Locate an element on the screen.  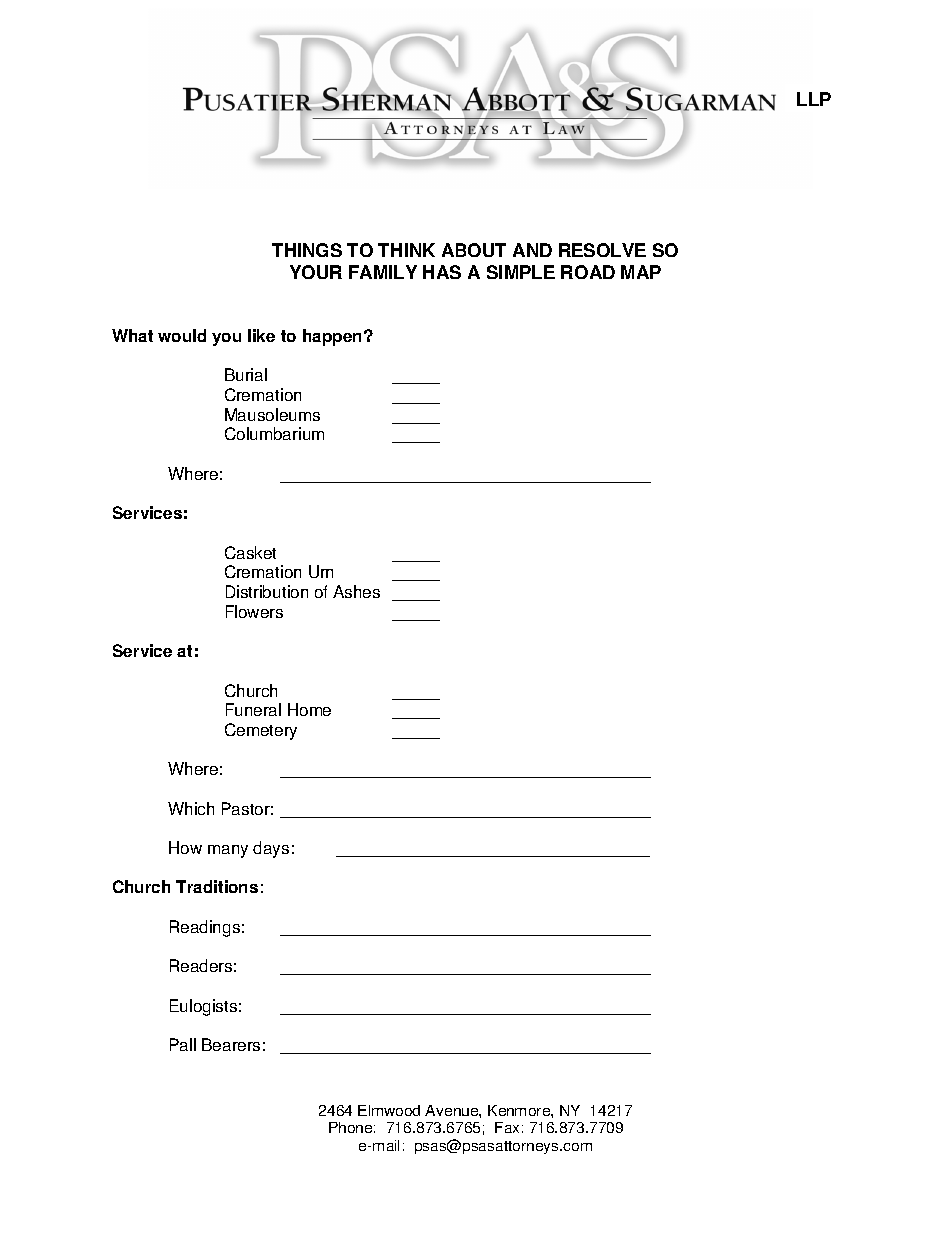
ABOUT is located at coordinates (474, 250).
